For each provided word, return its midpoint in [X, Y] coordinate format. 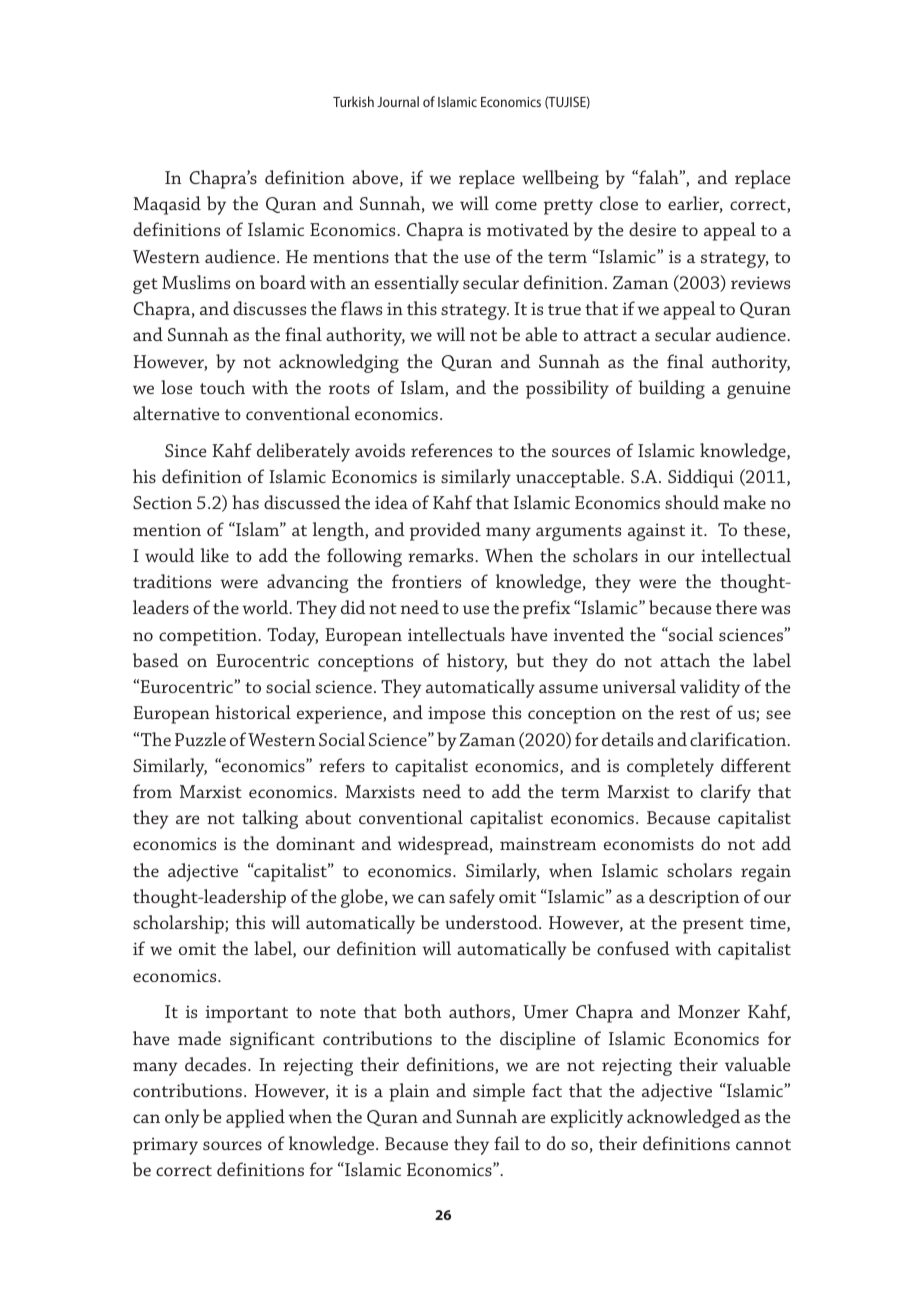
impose [457, 715]
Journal [398, 101]
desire [652, 229]
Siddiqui [701, 478]
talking [270, 819]
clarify [726, 793]
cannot [763, 1144]
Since [186, 450]
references [451, 450]
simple [499, 1092]
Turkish [353, 101]
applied [255, 1118]
